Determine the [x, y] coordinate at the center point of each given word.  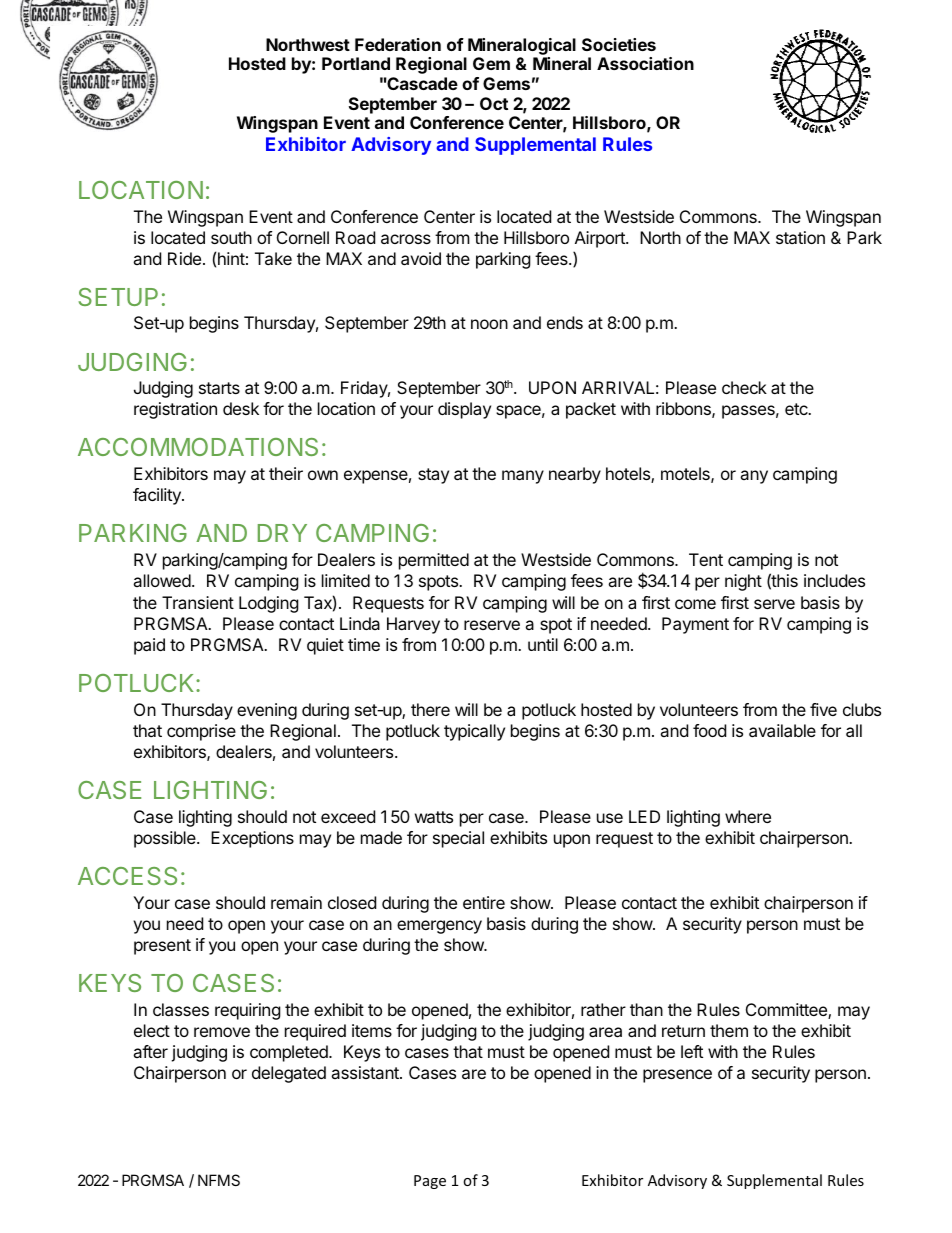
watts [434, 817]
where [748, 816]
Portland [356, 63]
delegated [289, 1074]
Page [430, 1182]
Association [645, 63]
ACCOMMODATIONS [198, 447]
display [464, 410]
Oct [494, 103]
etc [797, 409]
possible [166, 839]
